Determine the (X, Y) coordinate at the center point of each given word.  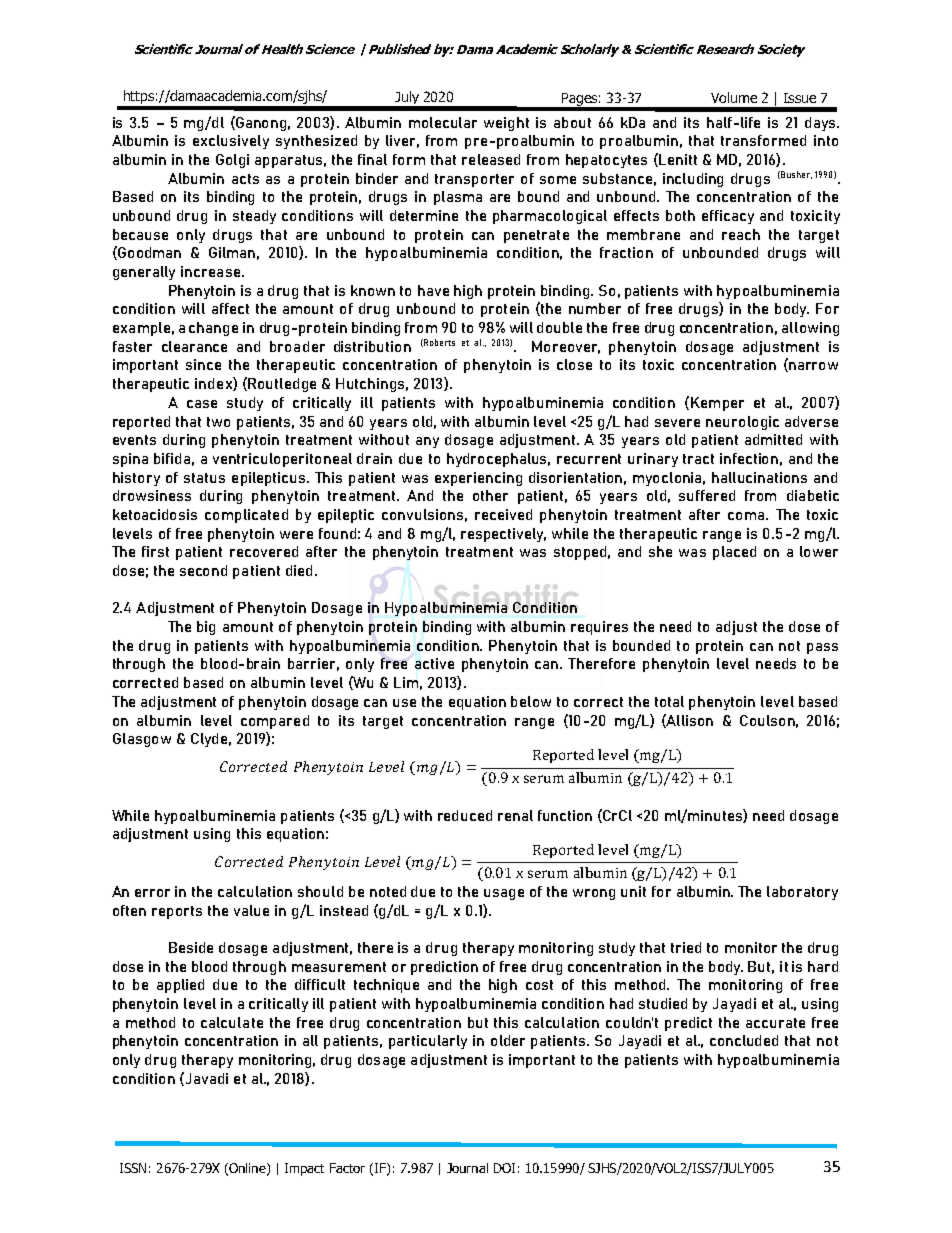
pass (822, 648)
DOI (504, 1168)
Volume (734, 97)
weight (506, 124)
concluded (744, 1040)
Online (247, 1169)
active (434, 663)
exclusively (231, 142)
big (206, 628)
